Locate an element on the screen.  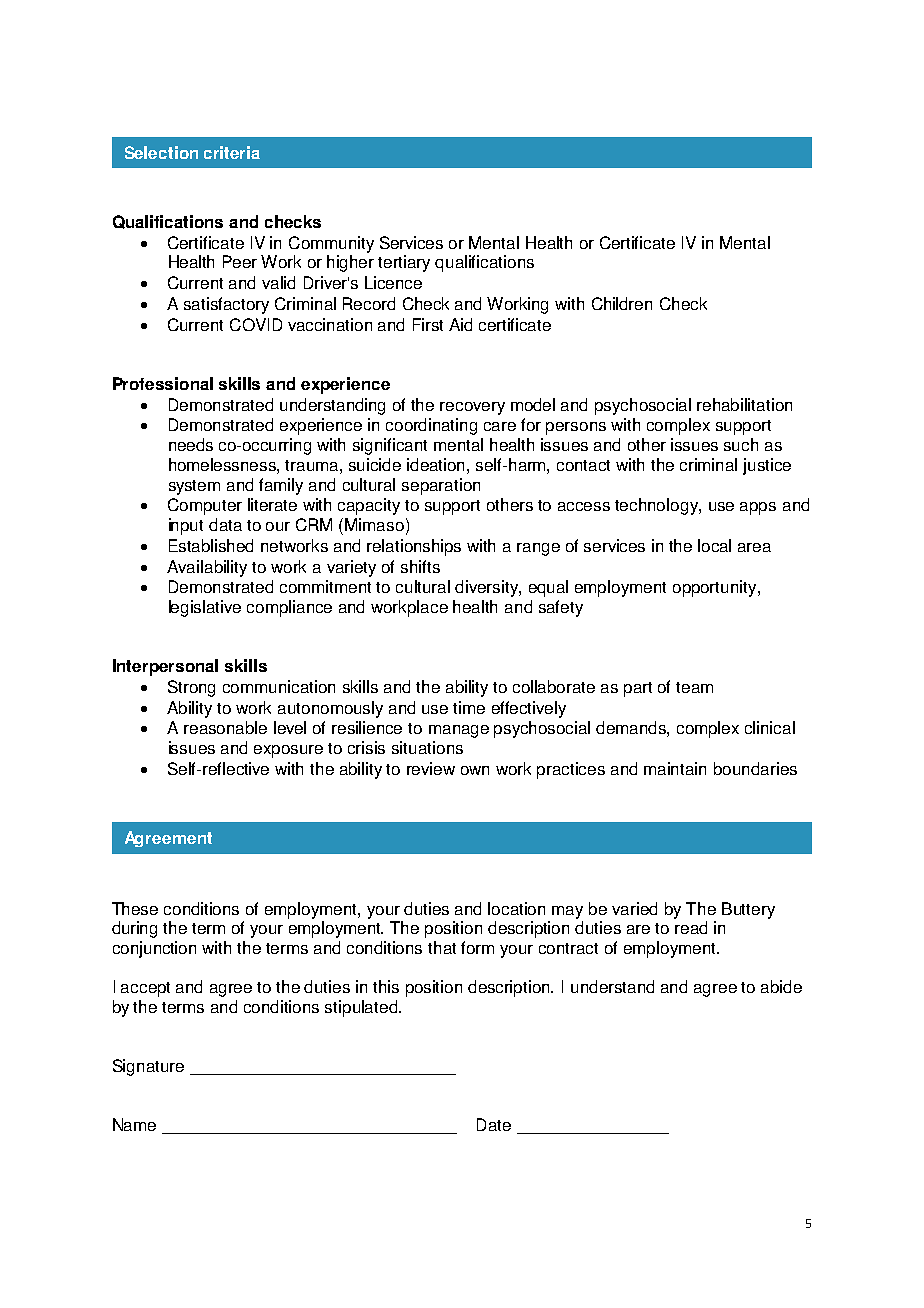
system is located at coordinates (194, 487).
